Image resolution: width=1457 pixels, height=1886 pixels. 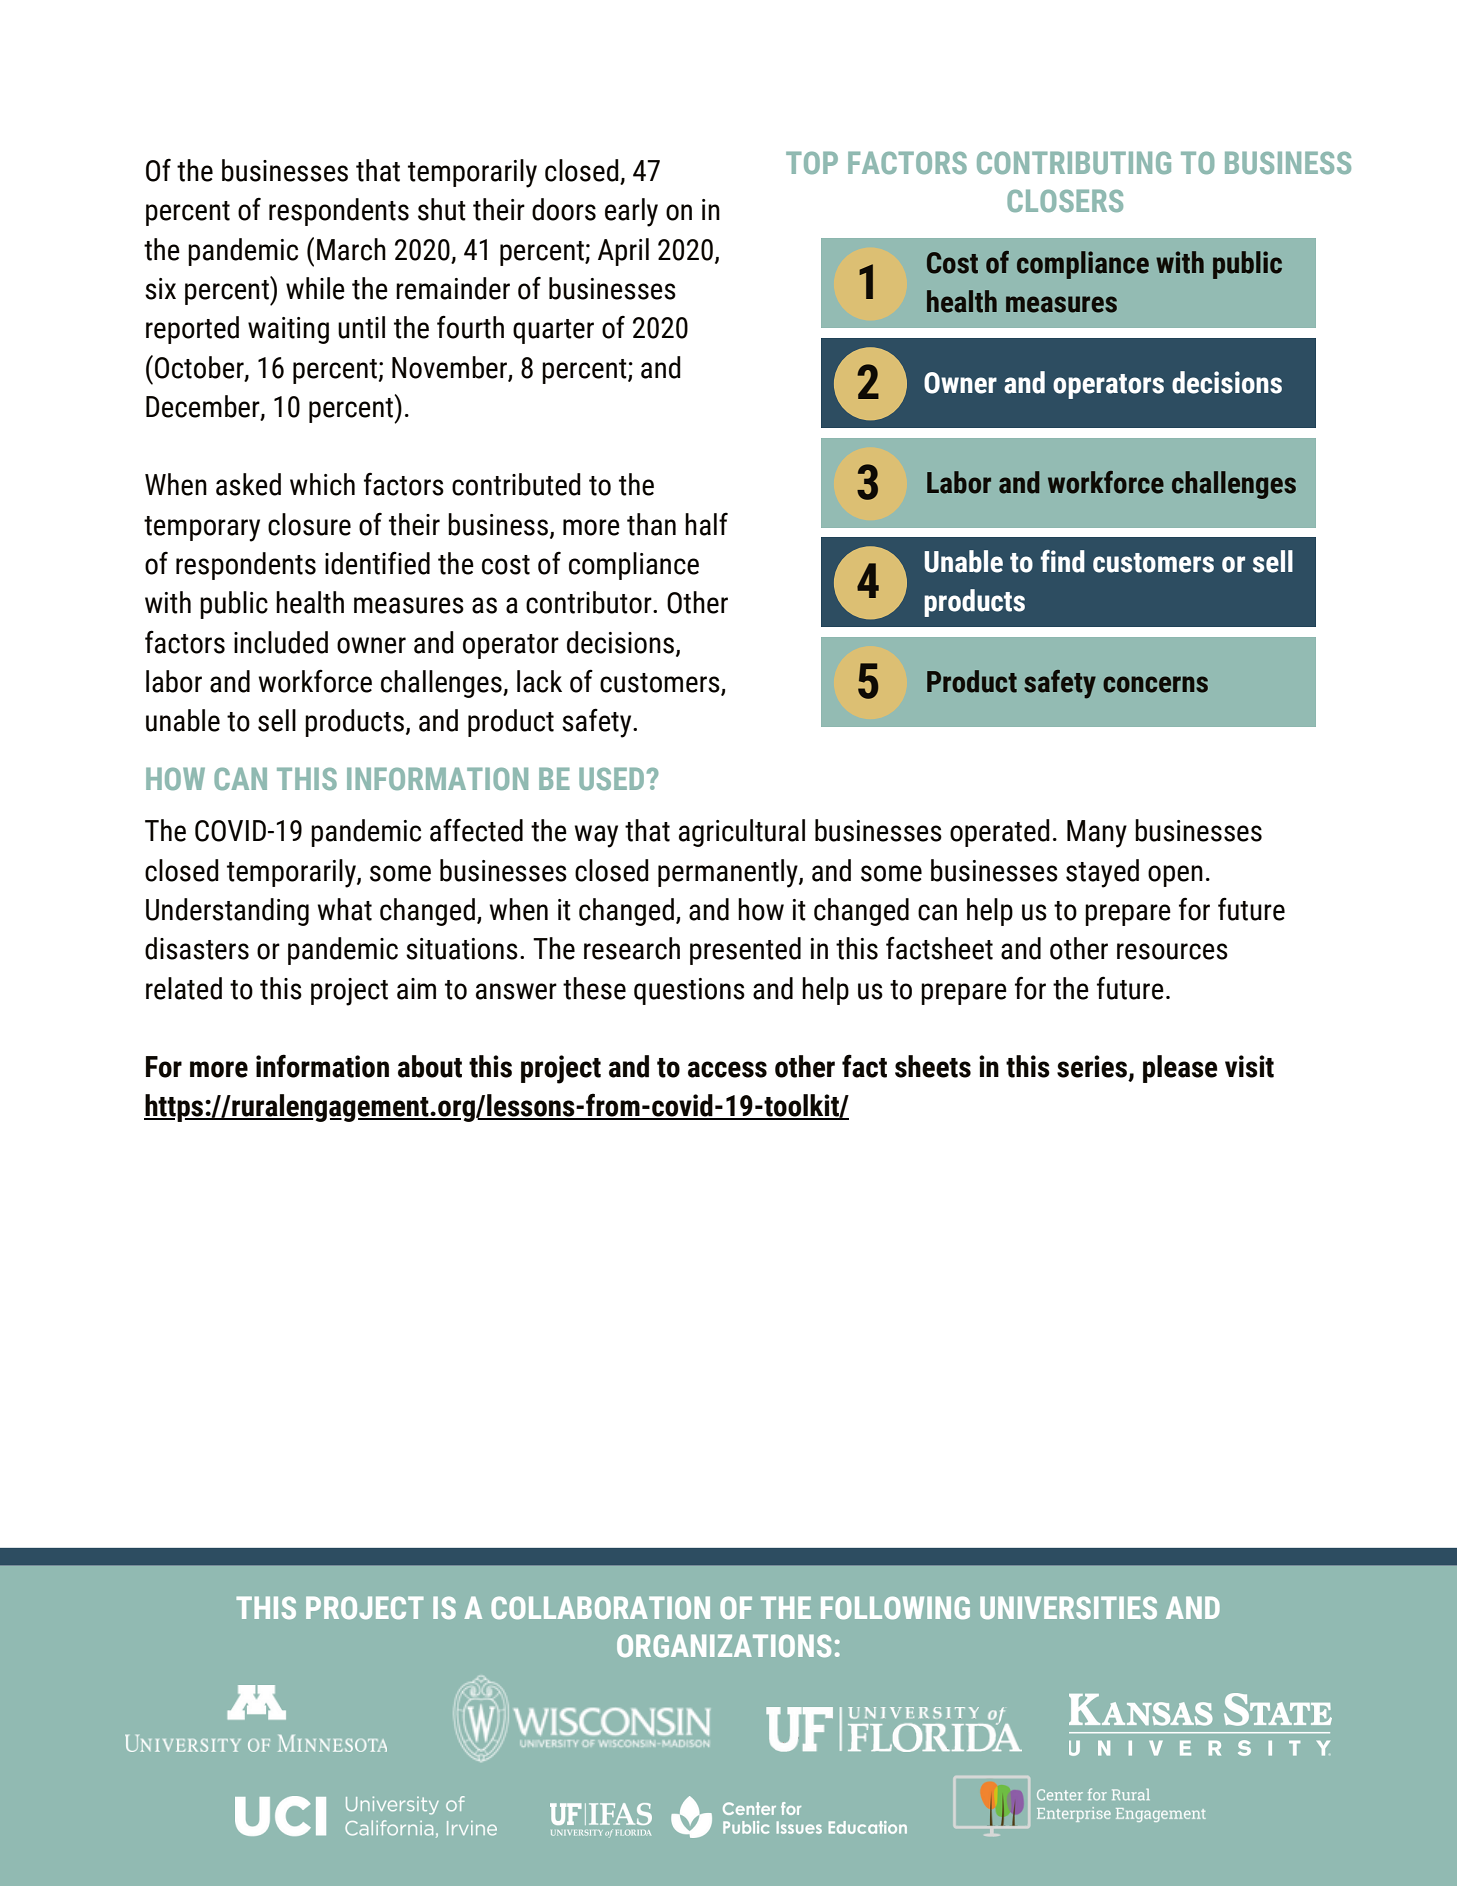 What do you see at coordinates (344, 909) in the screenshot?
I see `what` at bounding box center [344, 909].
